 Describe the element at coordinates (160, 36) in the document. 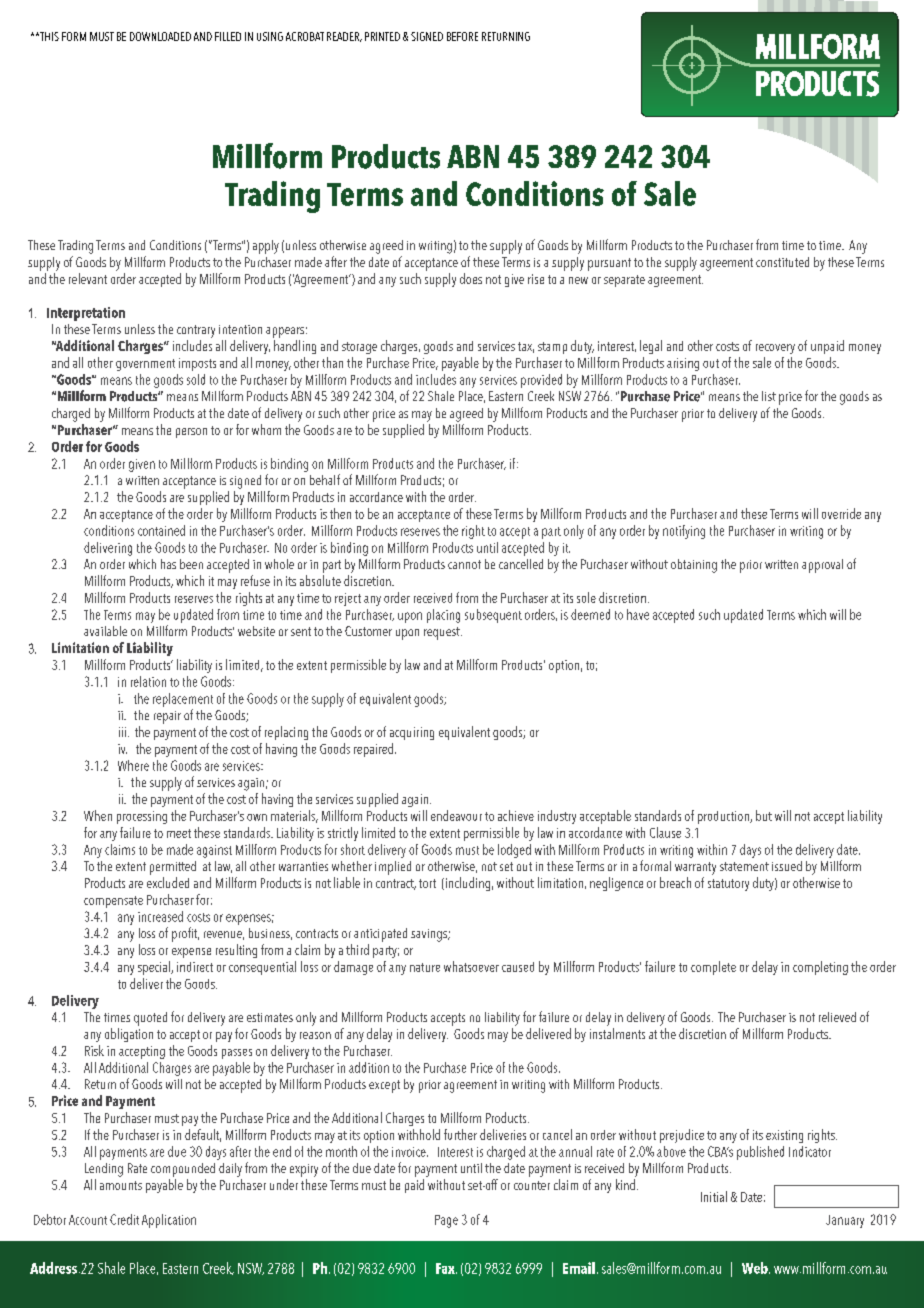

I see `DOWNLOADED` at that location.
